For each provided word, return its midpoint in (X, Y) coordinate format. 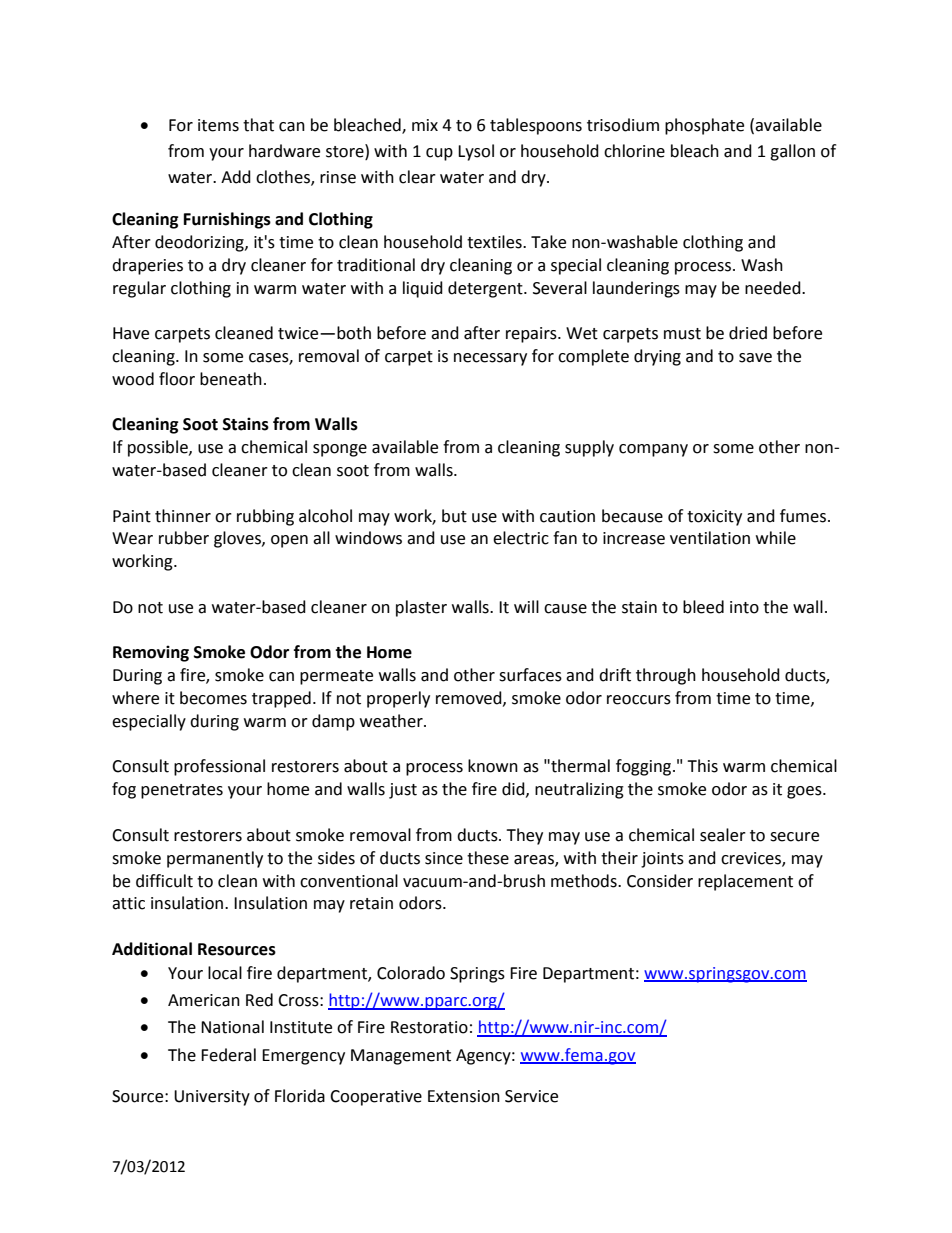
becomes (213, 698)
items (218, 125)
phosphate (704, 126)
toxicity (714, 518)
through (666, 676)
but (454, 516)
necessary (490, 359)
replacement (745, 882)
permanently (215, 859)
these (488, 858)
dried (748, 333)
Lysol (476, 152)
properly (398, 699)
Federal (228, 1055)
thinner (183, 516)
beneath (231, 379)
